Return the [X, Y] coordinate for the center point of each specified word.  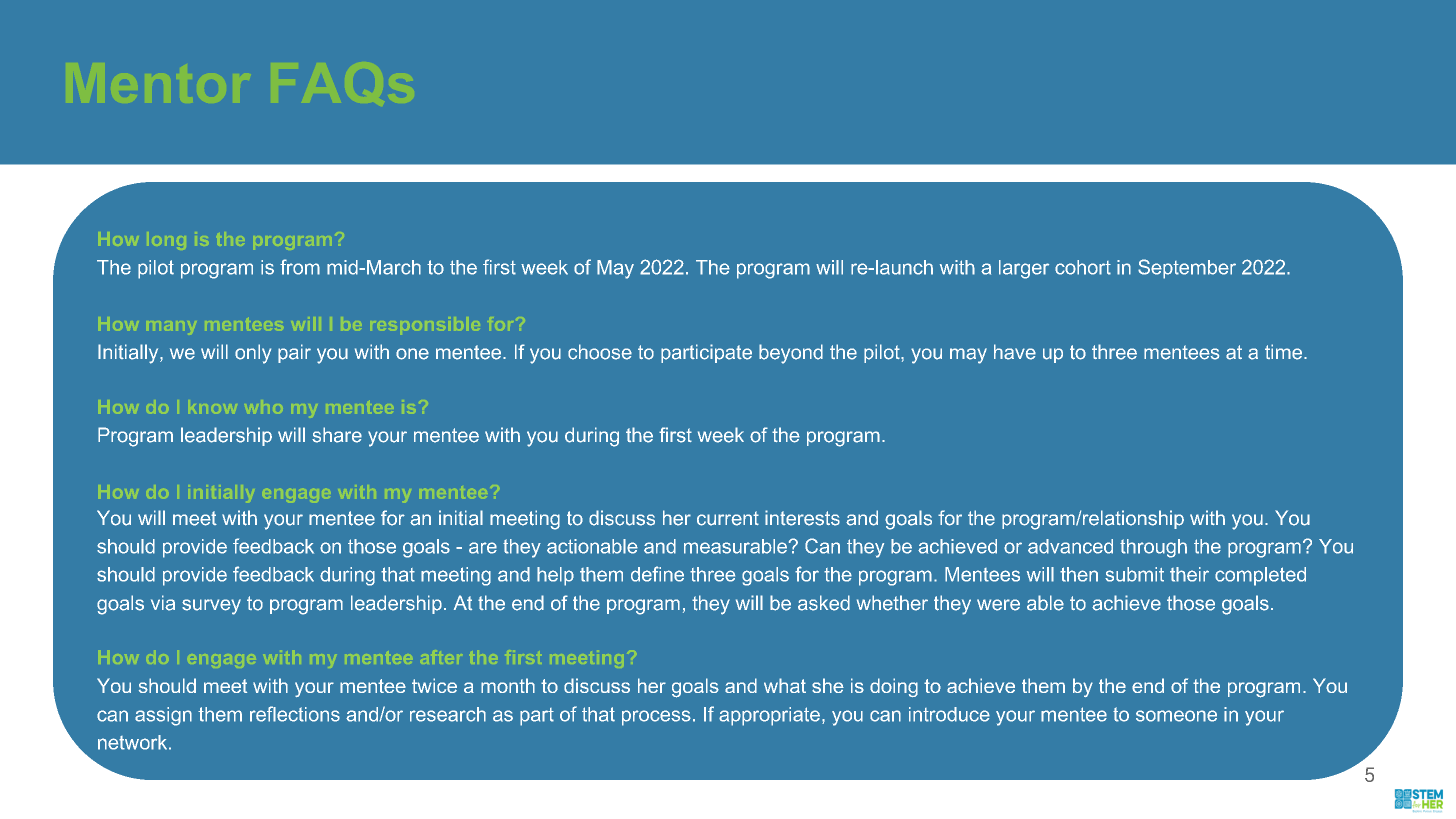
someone [1176, 716]
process [656, 718]
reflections [295, 714]
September [1187, 269]
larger [1024, 269]
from [300, 267]
